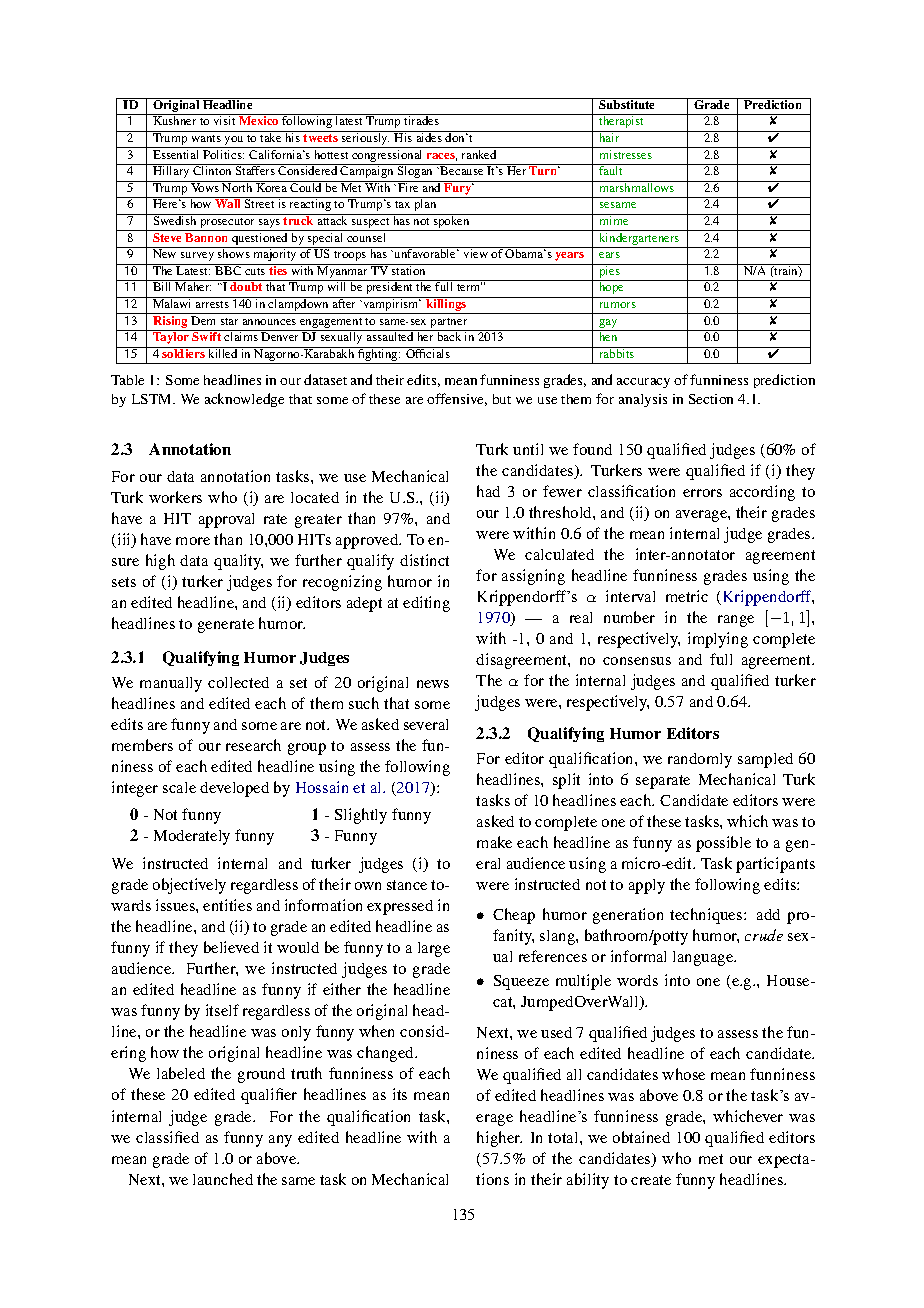 This document has width=924, height=1308. Describe the element at coordinates (641, 1137) in the document. I see `obtained` at that location.
